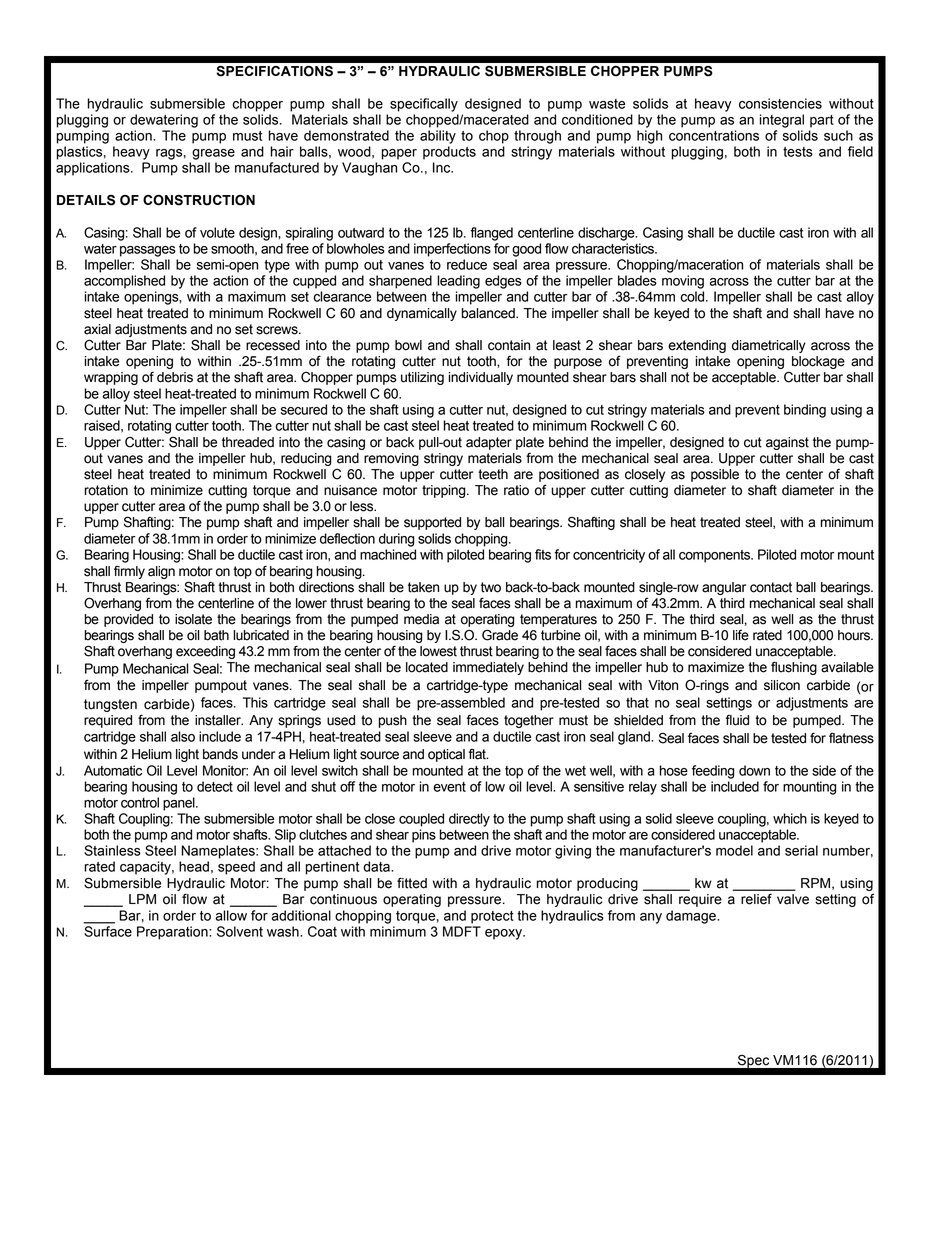 This document has height=1233, width=952. Describe the element at coordinates (771, 587) in the document. I see `contact` at that location.
